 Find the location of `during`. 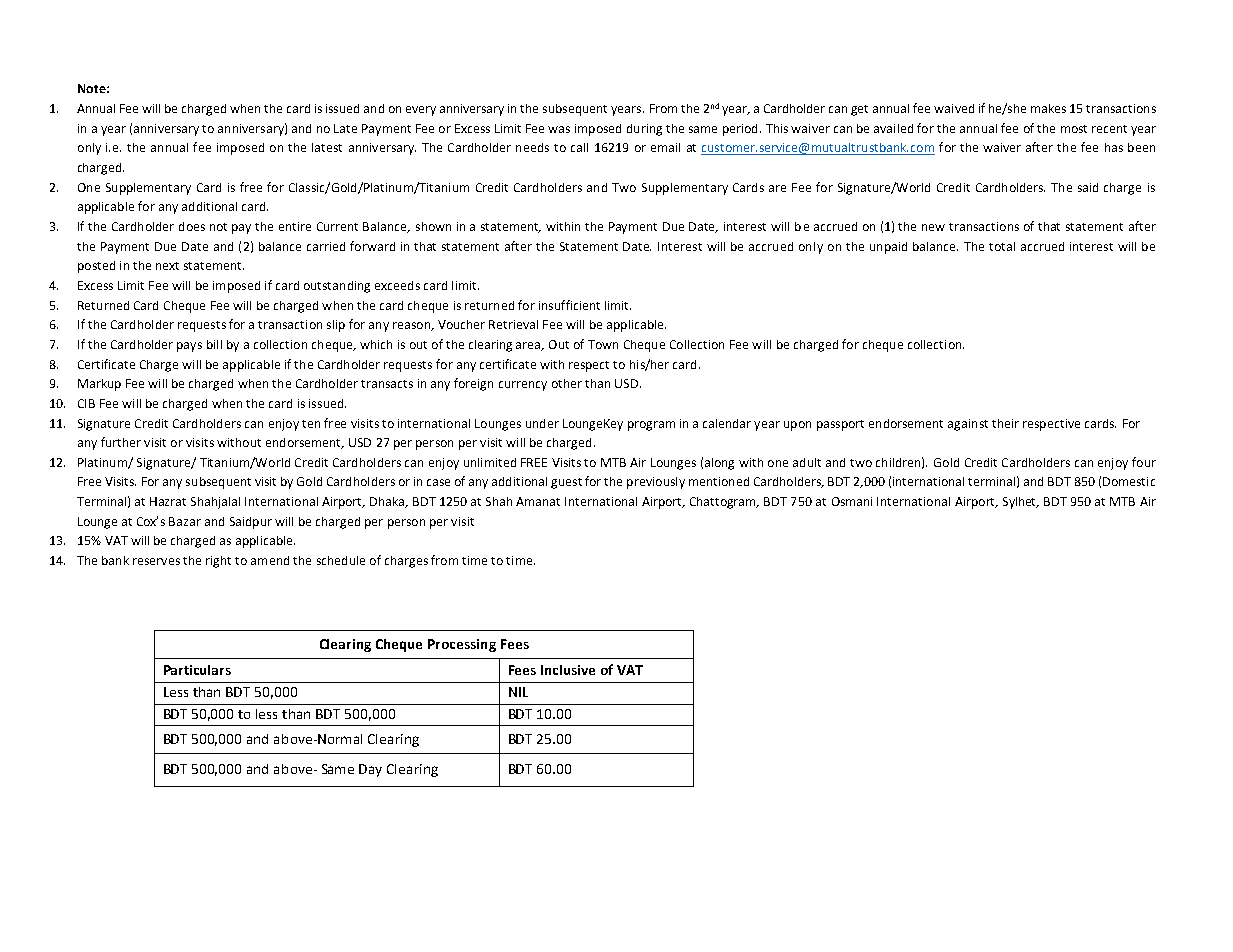

during is located at coordinates (644, 130).
